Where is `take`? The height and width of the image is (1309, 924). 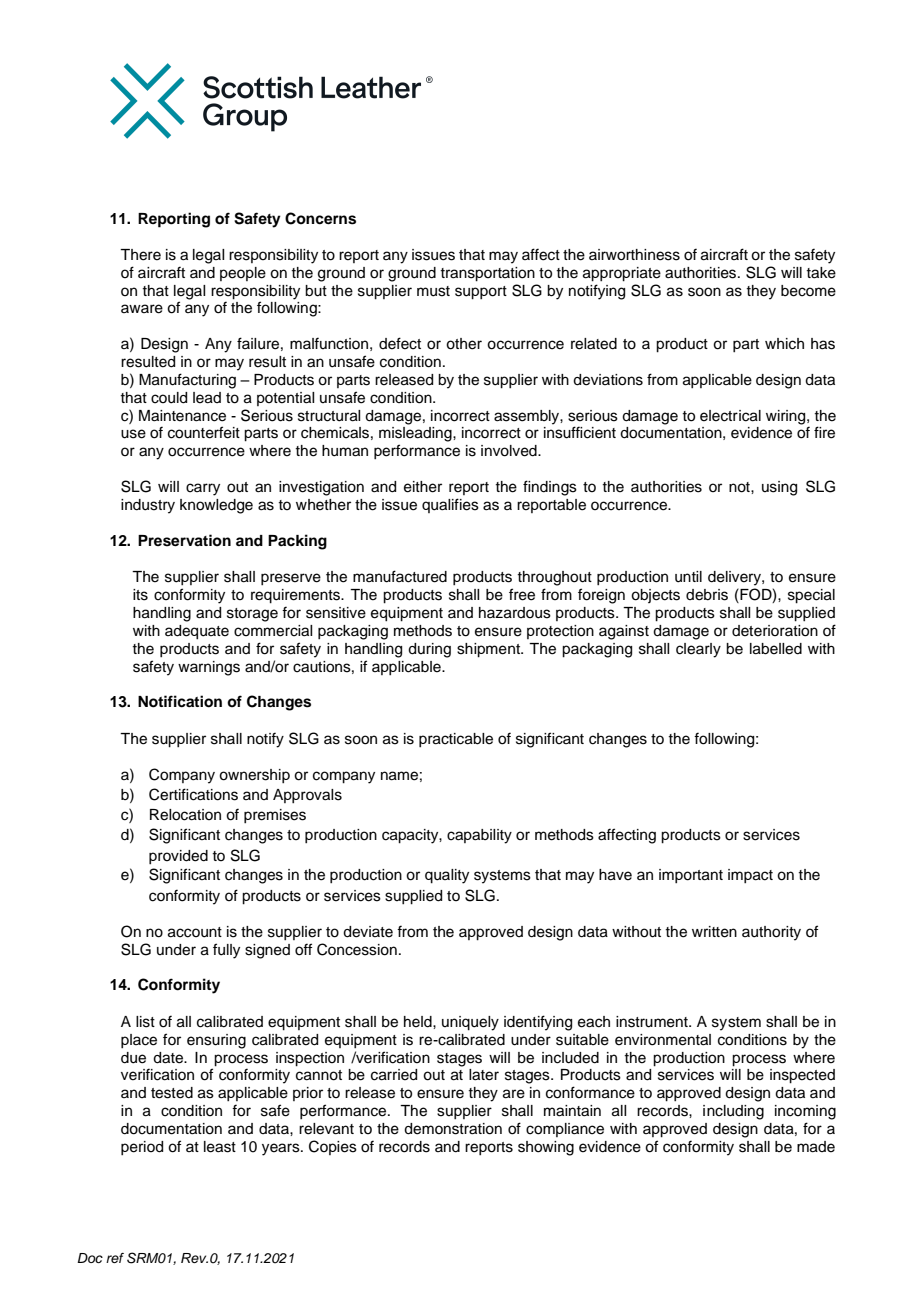 take is located at coordinates (821, 273).
